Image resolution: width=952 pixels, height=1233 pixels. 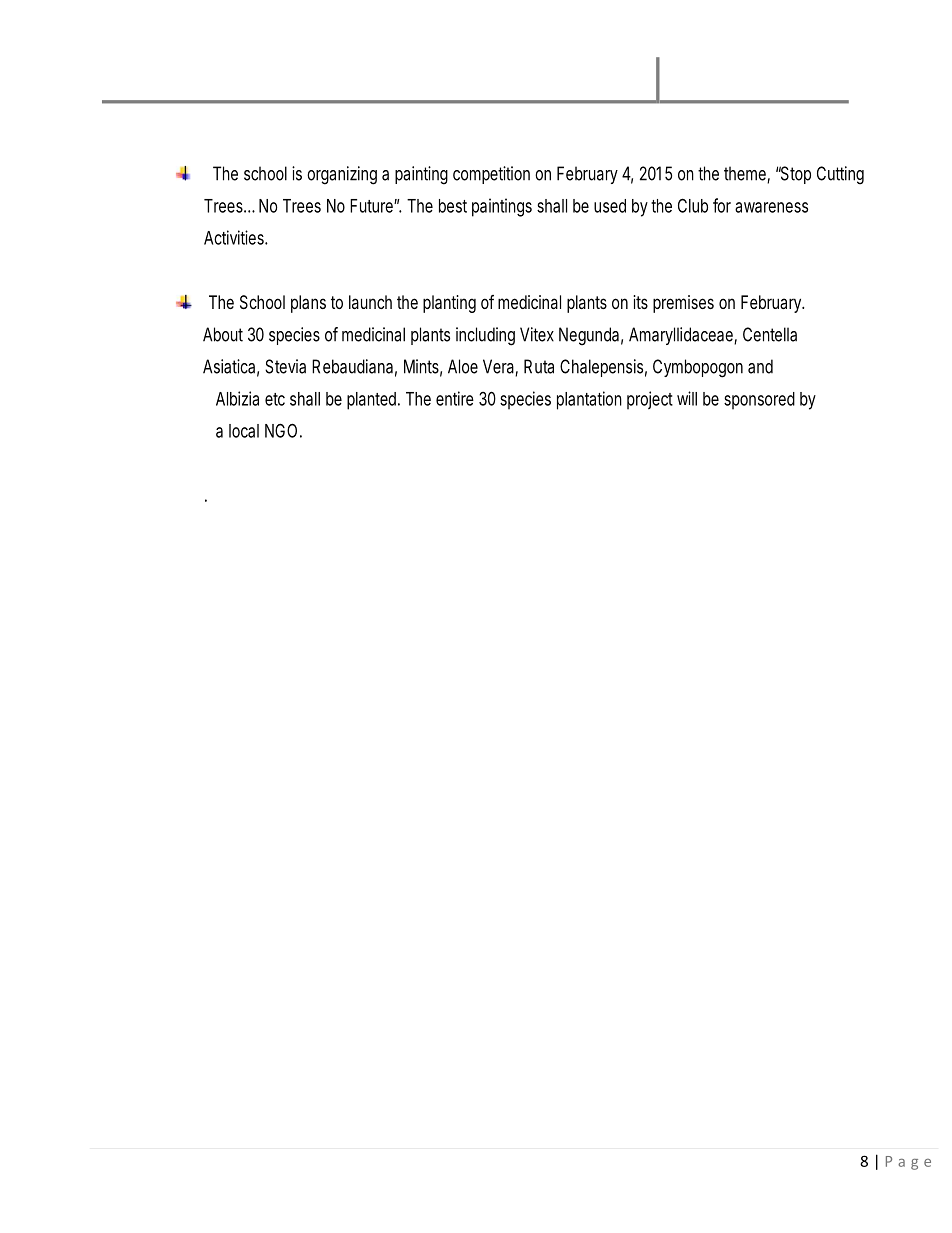 I want to click on plans, so click(x=308, y=304).
